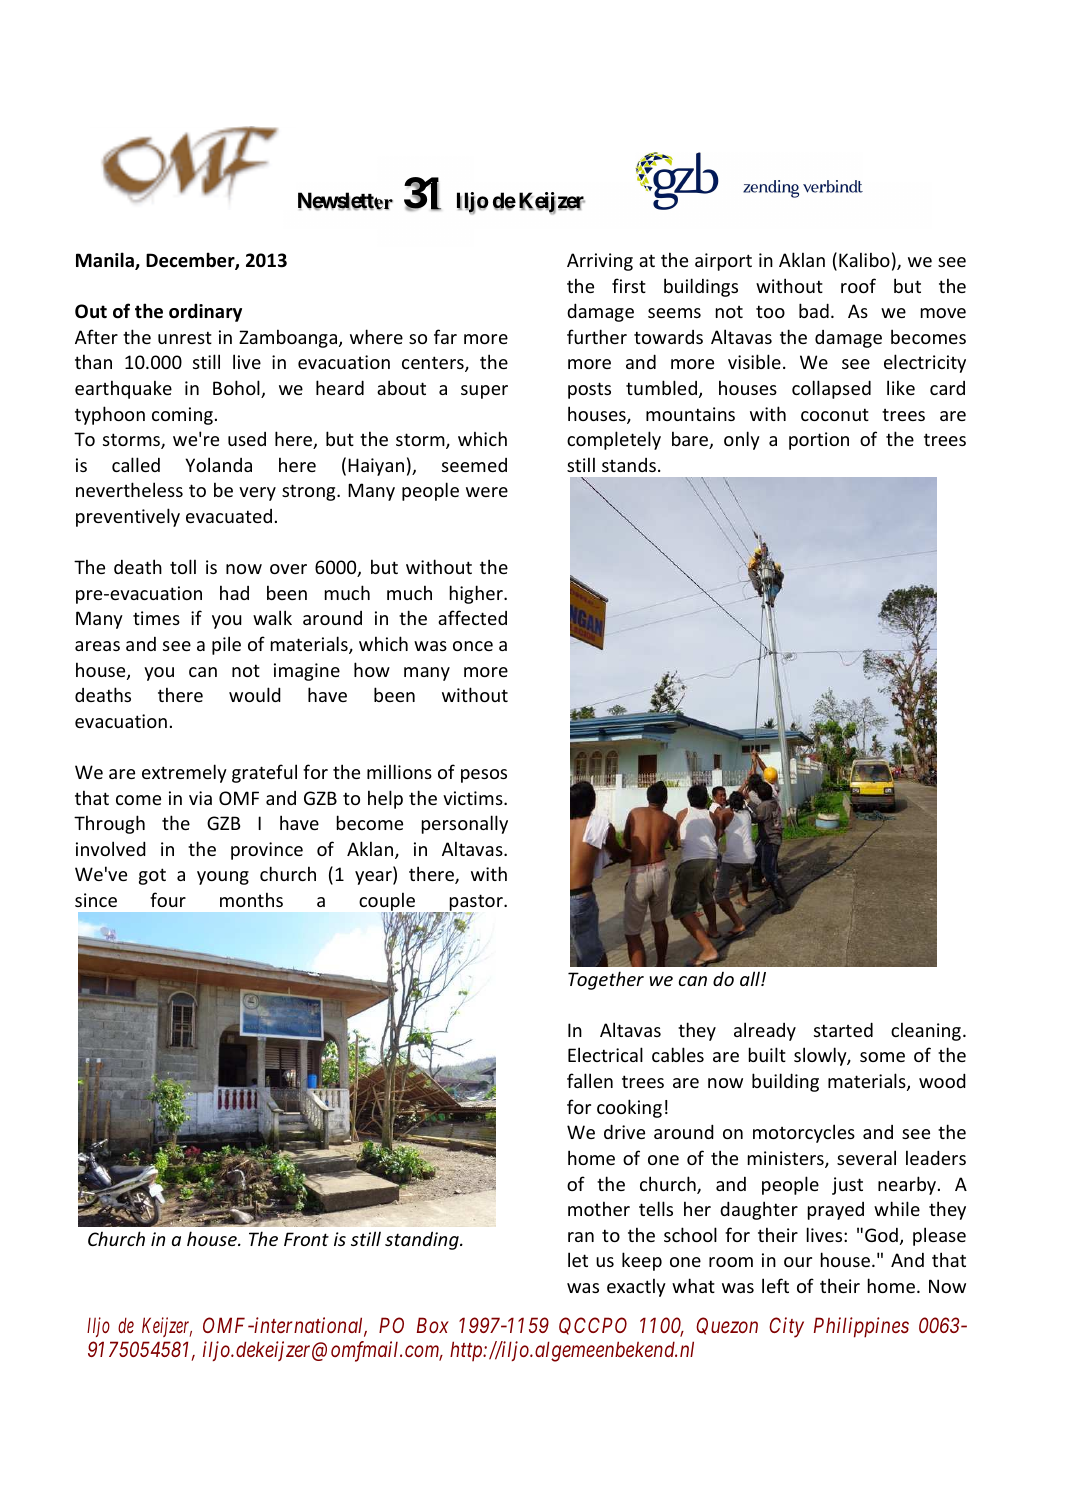  I want to click on victims, so click(474, 798).
